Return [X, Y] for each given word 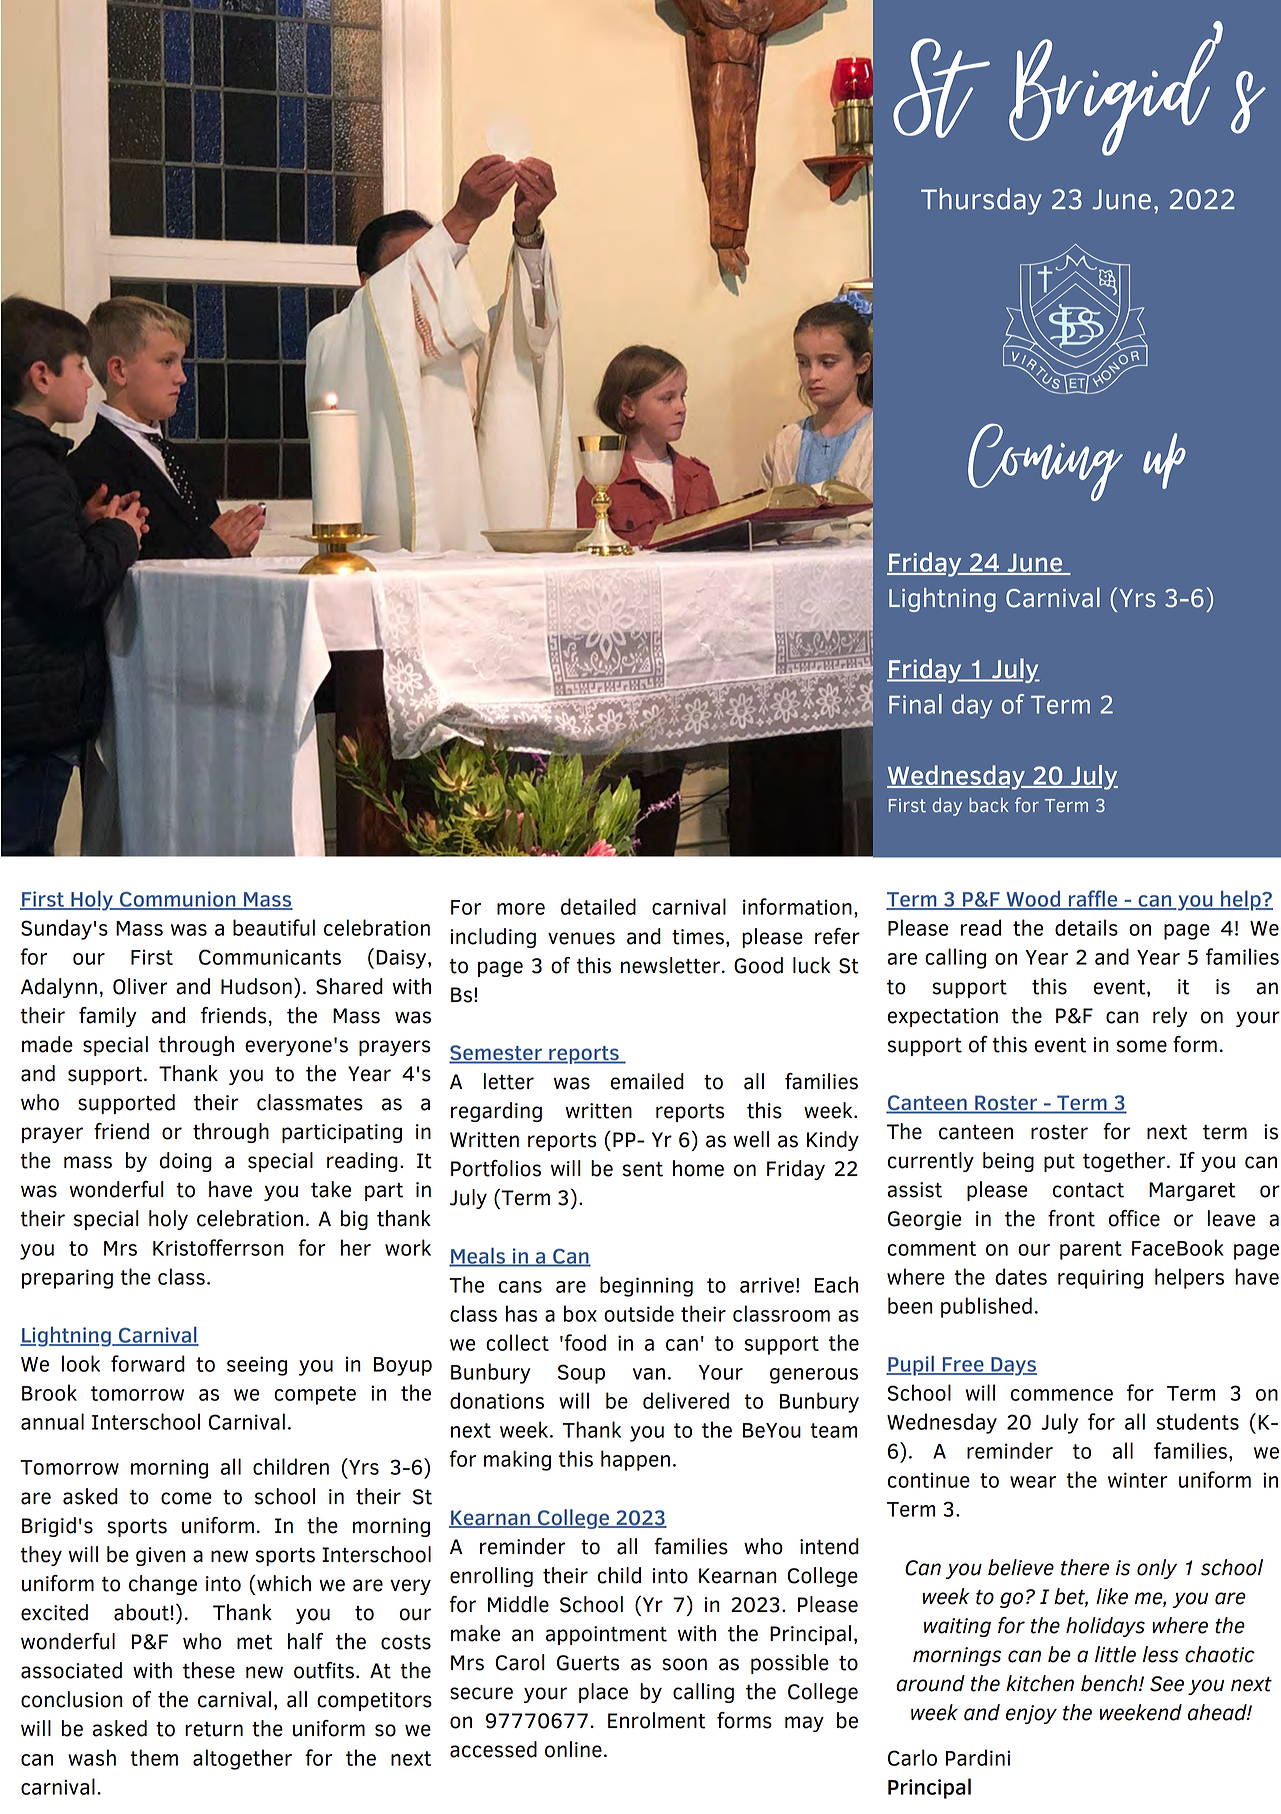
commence [1062, 1395]
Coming [1045, 462]
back [989, 805]
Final [915, 704]
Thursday [981, 201]
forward [148, 1363]
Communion [178, 900]
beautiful [274, 927]
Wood [1033, 900]
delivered [686, 1400]
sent [643, 1169]
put [1059, 1163]
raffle [1093, 899]
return [214, 1729]
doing [186, 1162]
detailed [598, 906]
